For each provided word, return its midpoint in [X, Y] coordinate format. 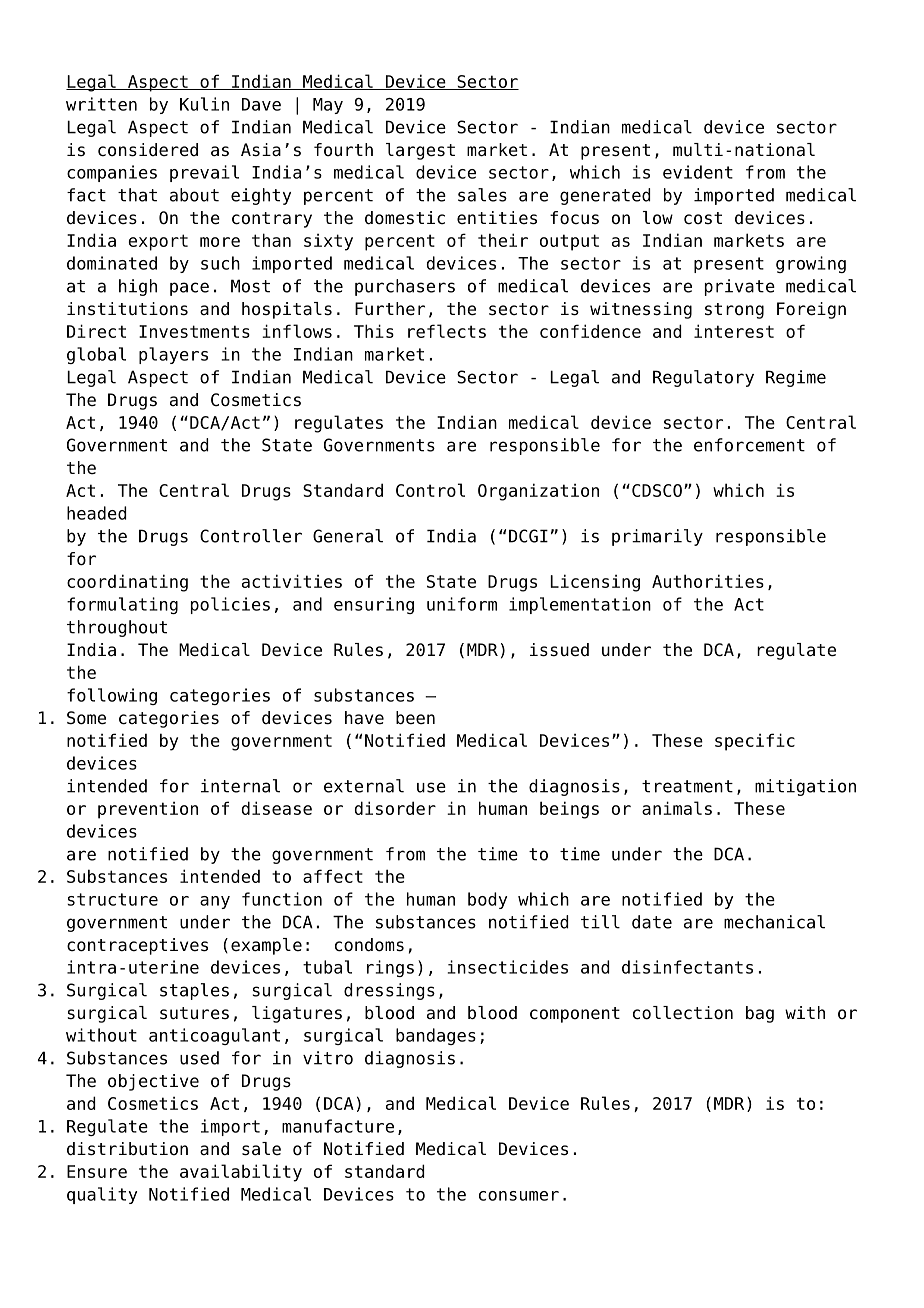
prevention [148, 810]
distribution [127, 1149]
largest [420, 151]
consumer [519, 1196]
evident [698, 172]
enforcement [749, 445]
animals [677, 808]
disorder [395, 808]
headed [96, 513]
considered [148, 150]
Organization [538, 492]
